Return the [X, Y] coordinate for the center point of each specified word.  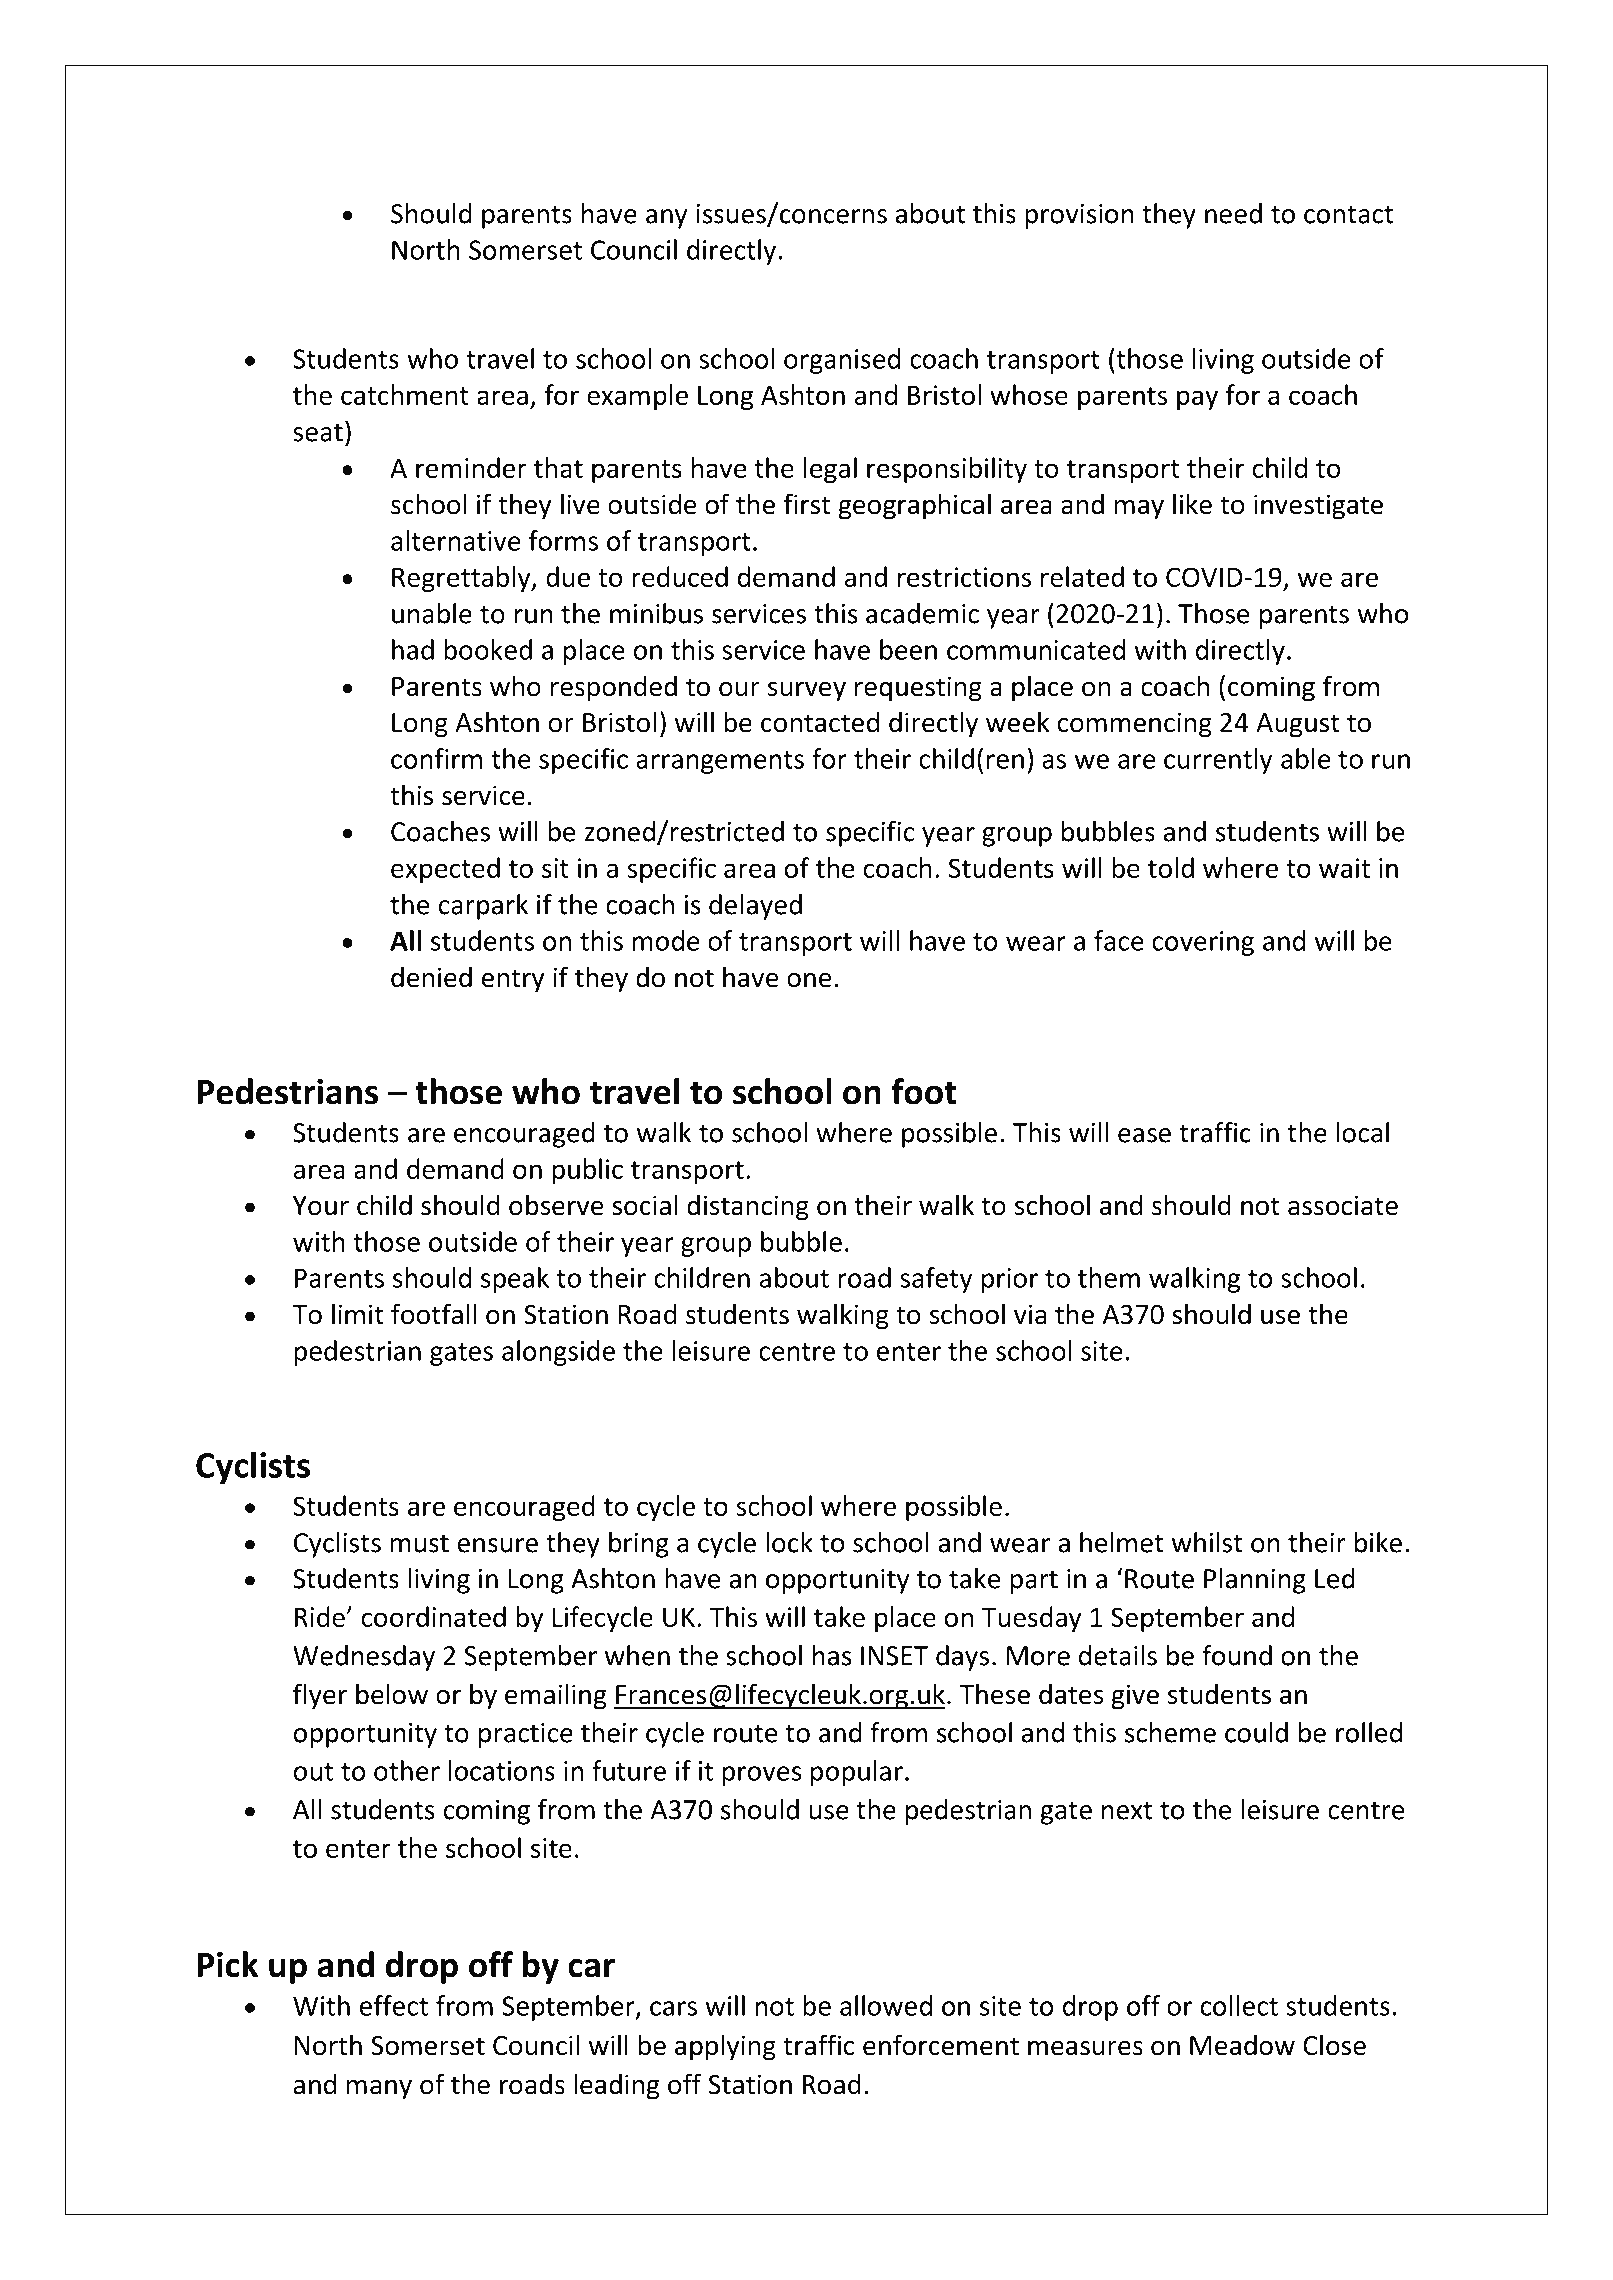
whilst [1207, 1542]
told [1171, 867]
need [1233, 213]
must [419, 1543]
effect [394, 2005]
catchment [405, 394]
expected [445, 870]
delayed [755, 907]
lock [789, 1542]
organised [842, 361]
